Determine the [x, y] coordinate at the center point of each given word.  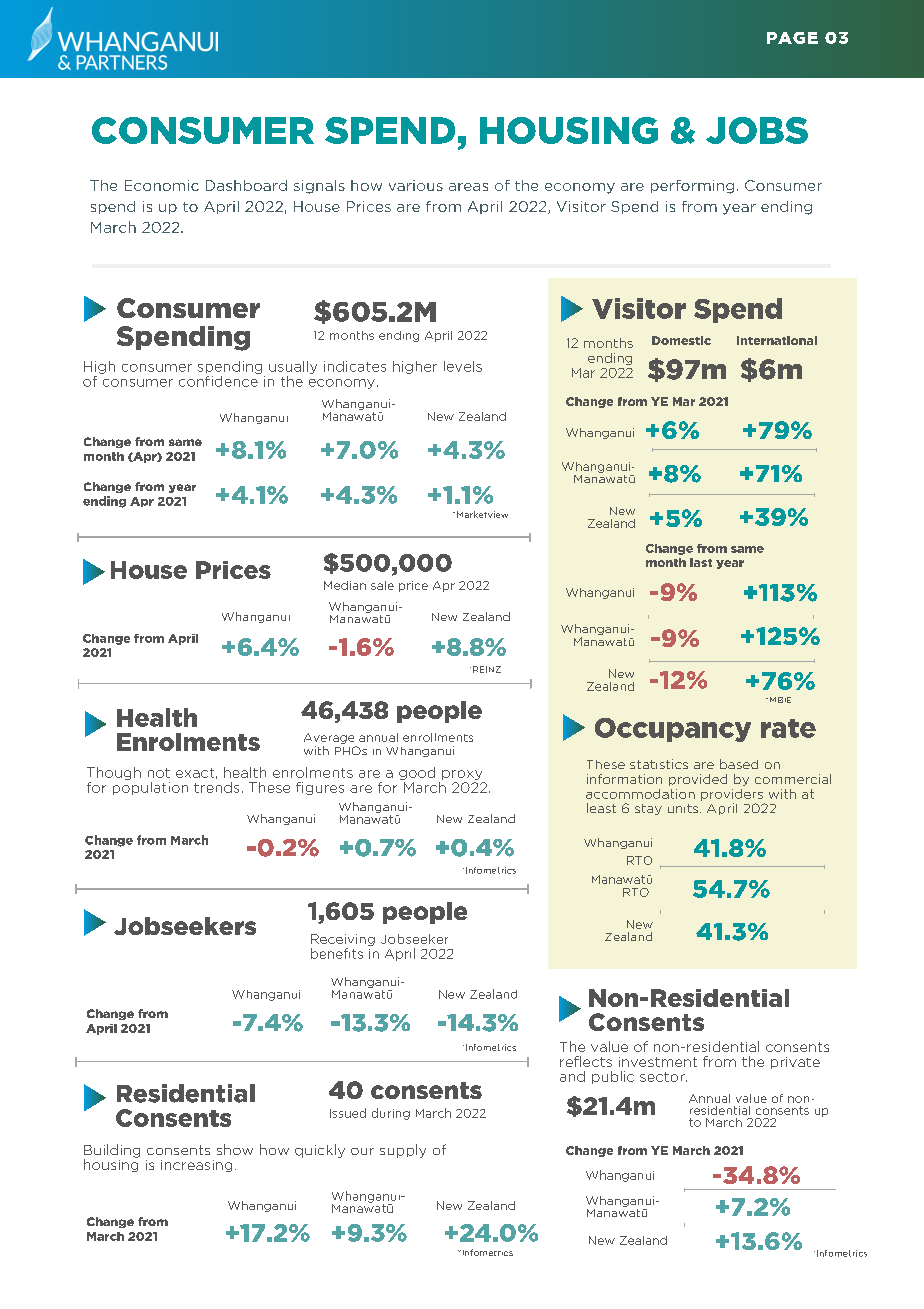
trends [216, 787]
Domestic [681, 340]
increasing [196, 1166]
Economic [162, 185]
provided [698, 780]
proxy [463, 776]
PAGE [792, 38]
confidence [219, 380]
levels [463, 366]
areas [468, 187]
